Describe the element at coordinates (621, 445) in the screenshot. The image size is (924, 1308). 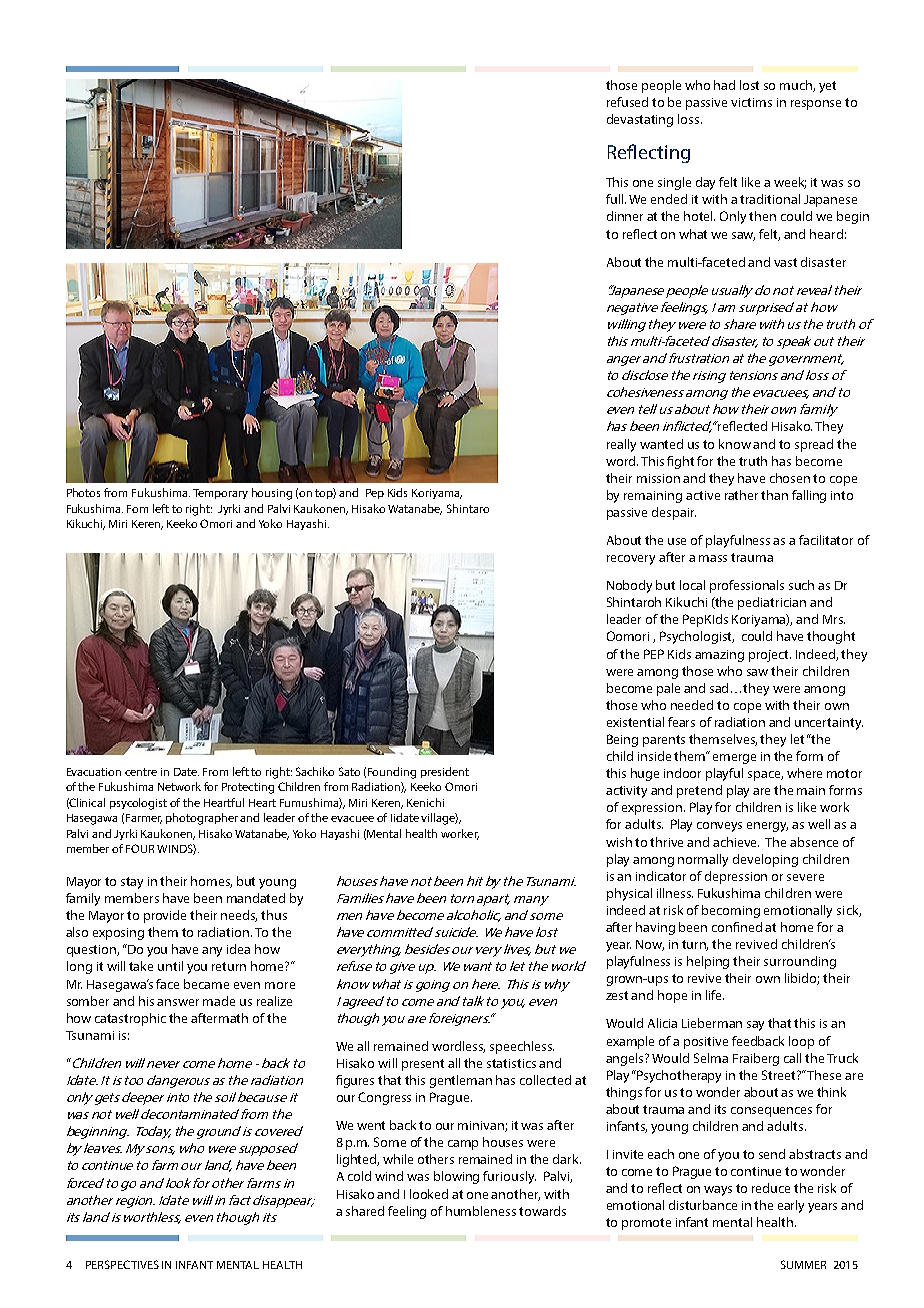
I see `really` at that location.
